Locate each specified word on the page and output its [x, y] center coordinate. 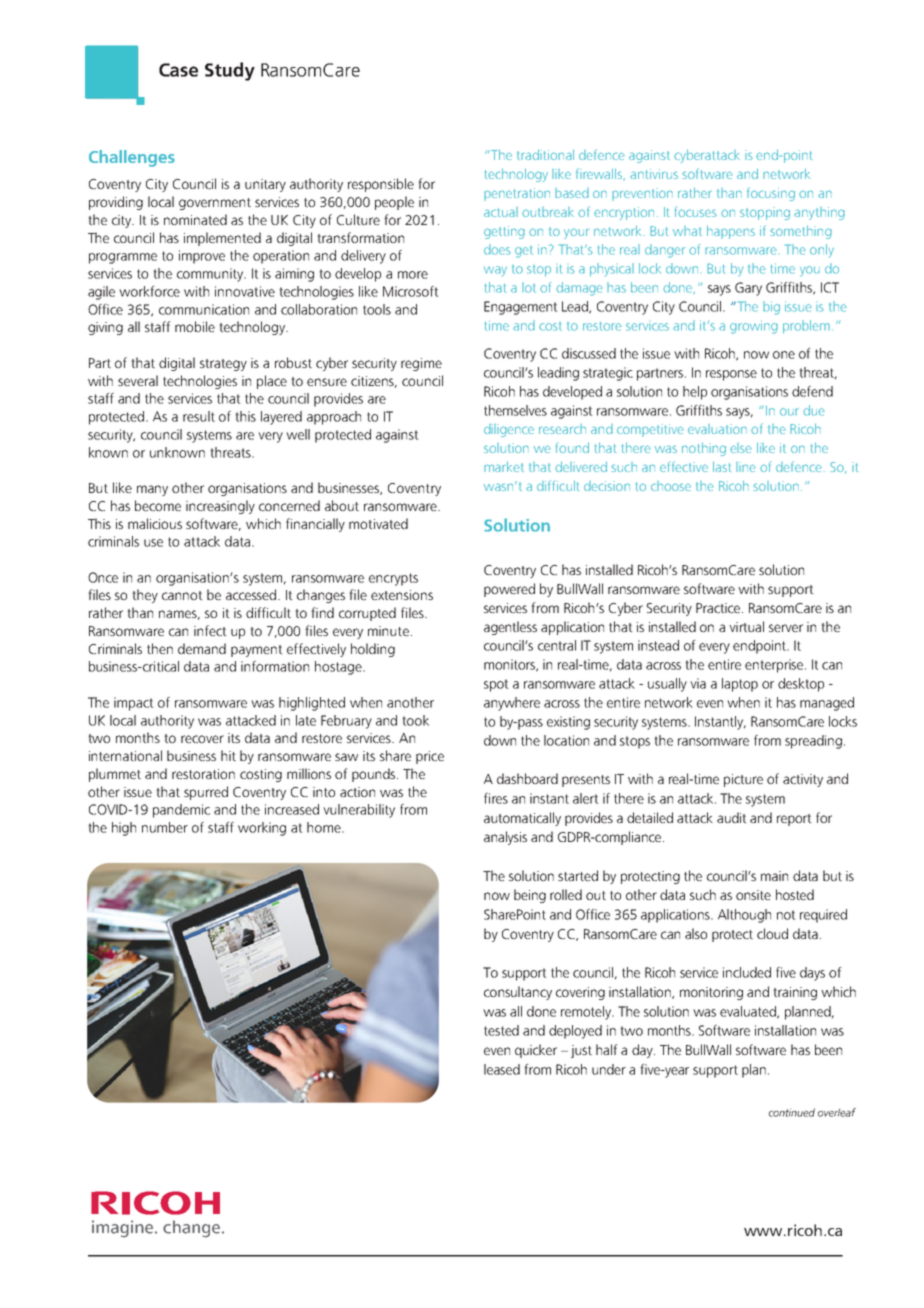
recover [202, 739]
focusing [771, 194]
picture [743, 780]
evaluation [717, 429]
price [430, 757]
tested [501, 1030]
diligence [509, 430]
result [199, 416]
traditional [545, 155]
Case [178, 70]
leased [502, 1069]
